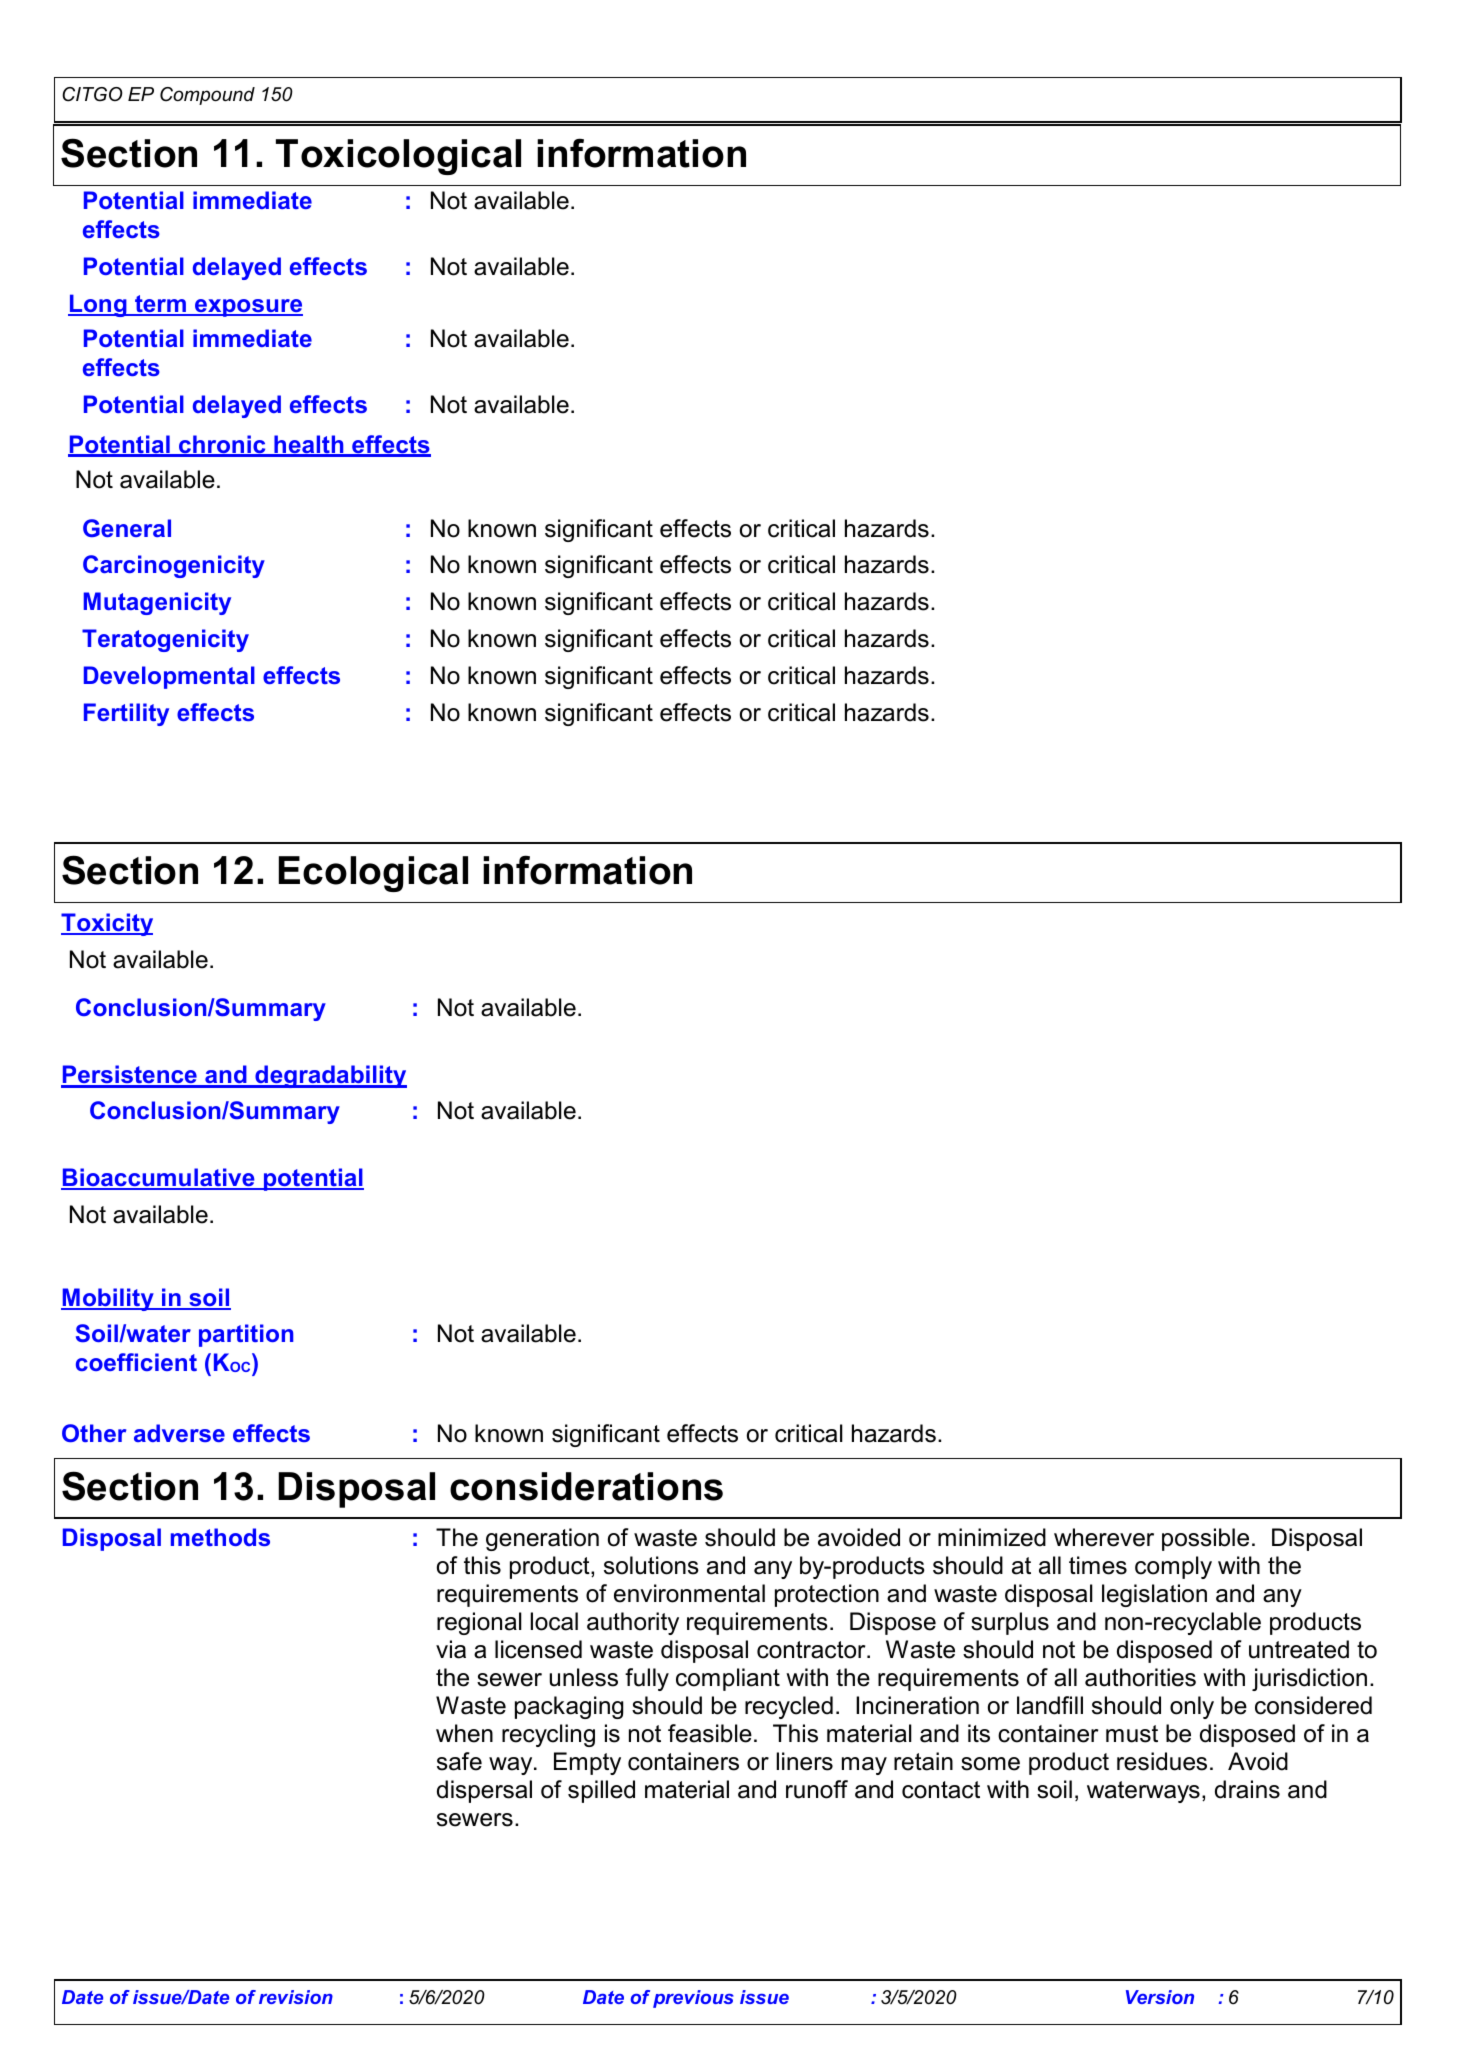 This screenshot has height=2065, width=1459. Describe the element at coordinates (1104, 1537) in the screenshot. I see `wherever` at that location.
